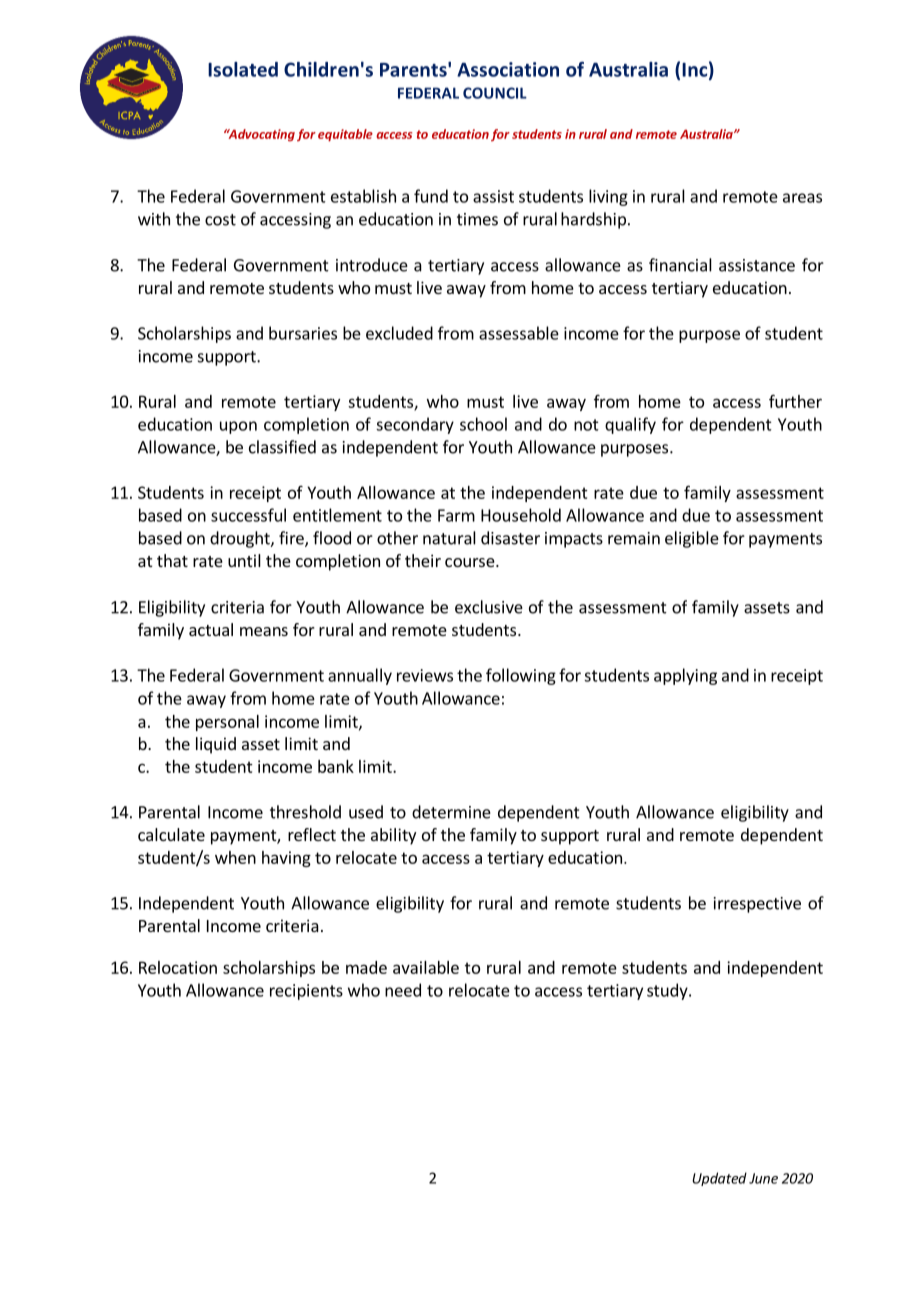 The image size is (924, 1308). What do you see at coordinates (802, 198) in the page?
I see `areas` at bounding box center [802, 198].
